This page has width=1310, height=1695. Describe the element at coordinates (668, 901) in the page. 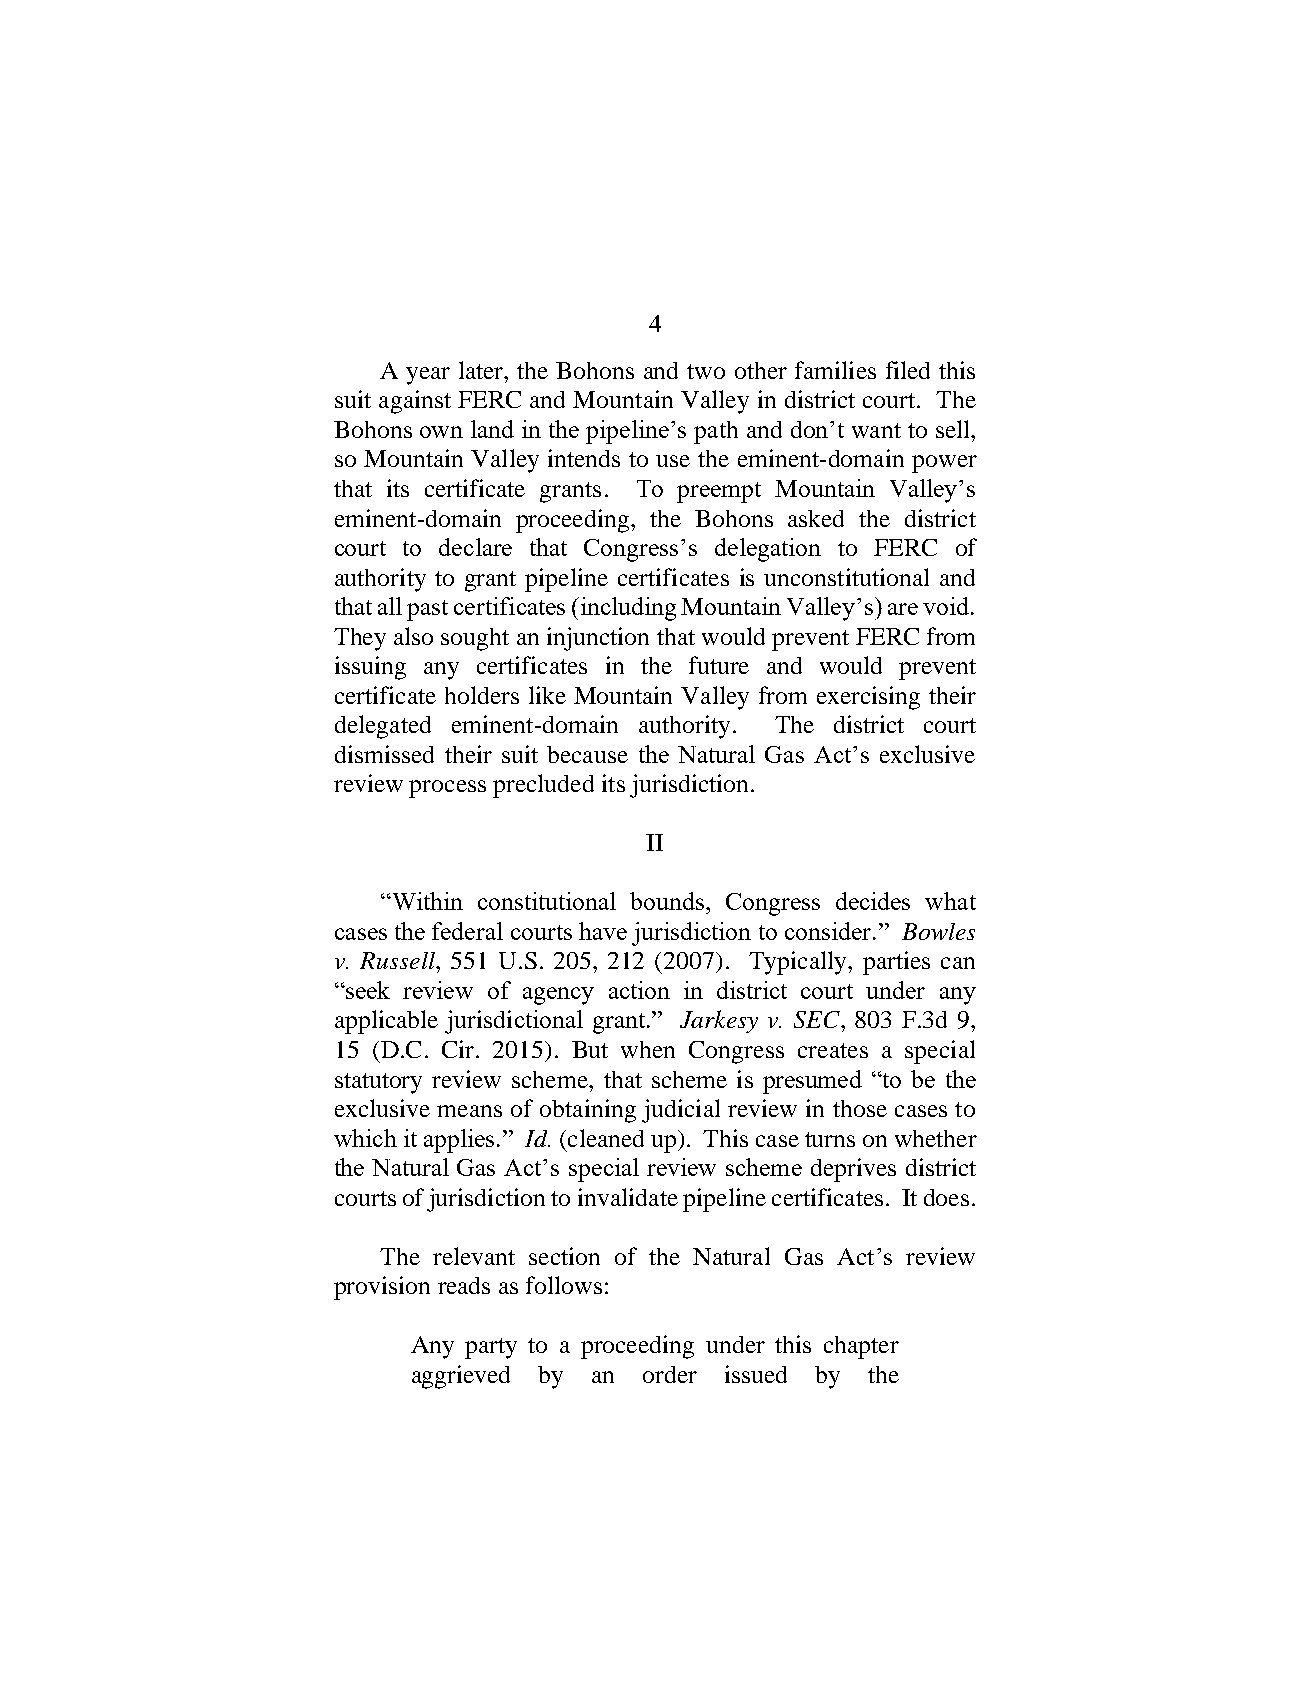

I see `bounds` at that location.
